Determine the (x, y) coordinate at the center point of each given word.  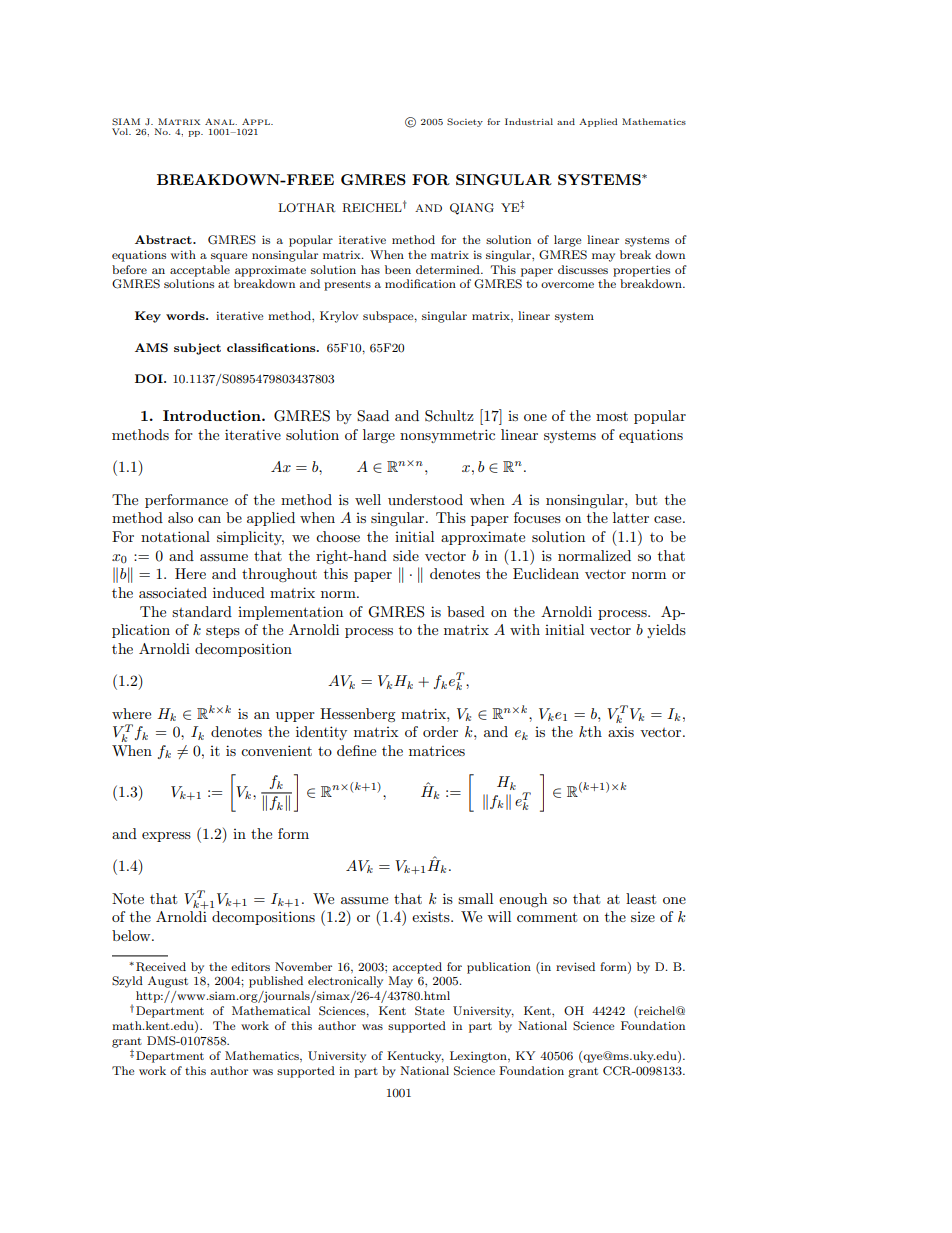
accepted (417, 968)
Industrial (529, 121)
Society (465, 122)
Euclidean (546, 573)
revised (575, 966)
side (406, 555)
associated (173, 592)
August (168, 982)
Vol (121, 131)
